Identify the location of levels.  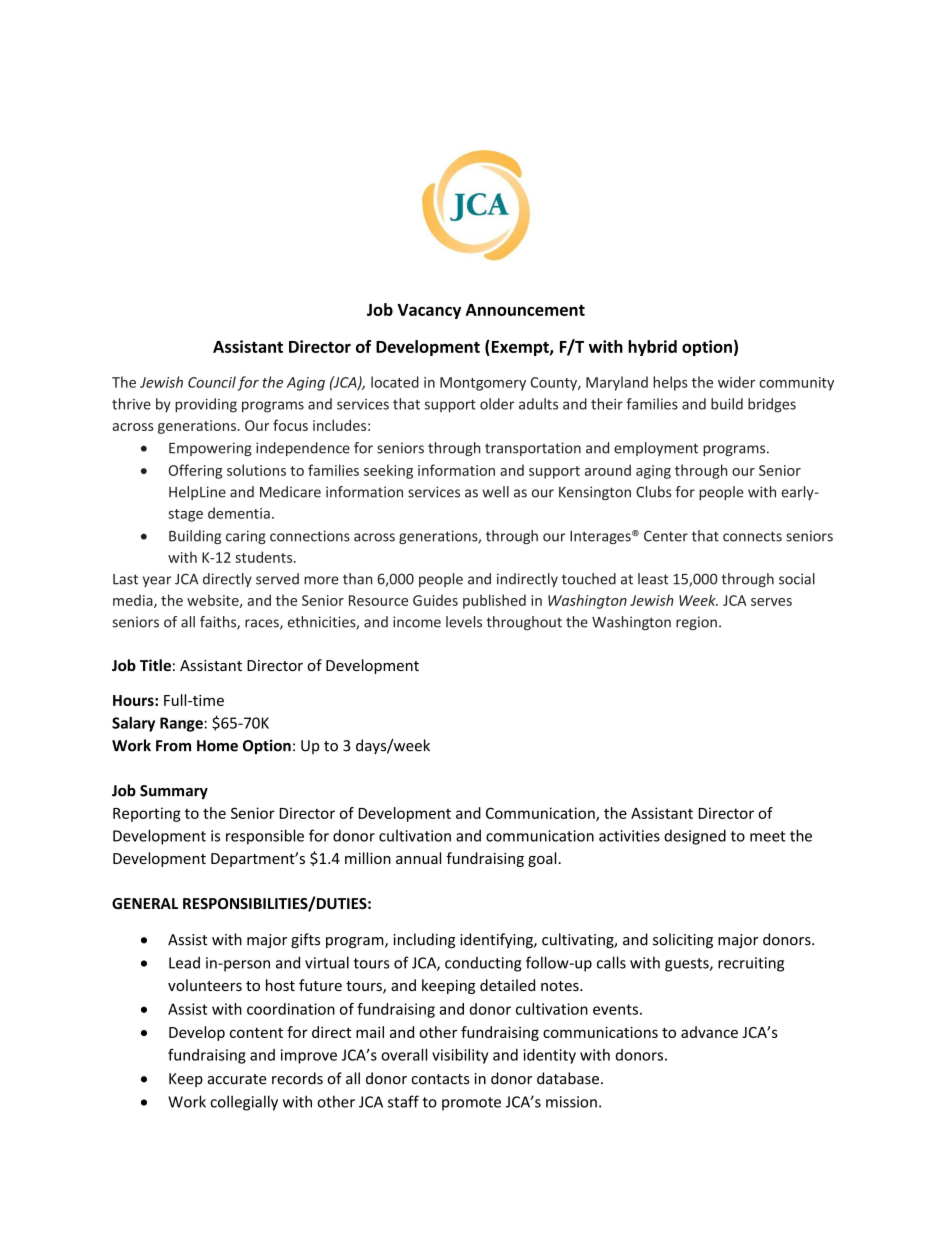
(464, 622).
